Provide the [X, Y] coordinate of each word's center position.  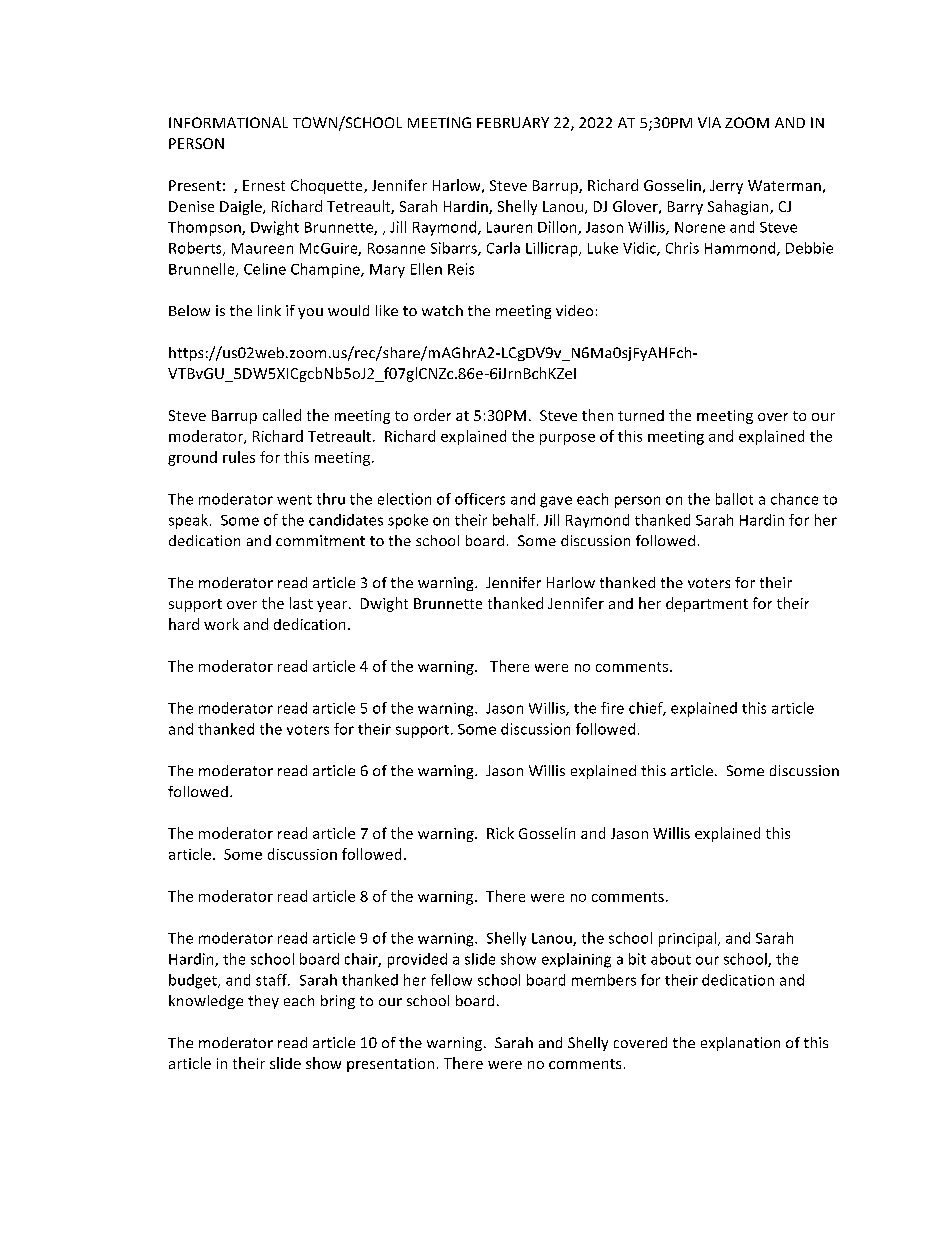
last [301, 603]
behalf [515, 520]
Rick [500, 833]
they [263, 1002]
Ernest [264, 185]
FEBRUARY [513, 122]
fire [612, 708]
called [282, 415]
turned [641, 415]
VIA [709, 122]
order [432, 415]
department [707, 604]
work [221, 624]
